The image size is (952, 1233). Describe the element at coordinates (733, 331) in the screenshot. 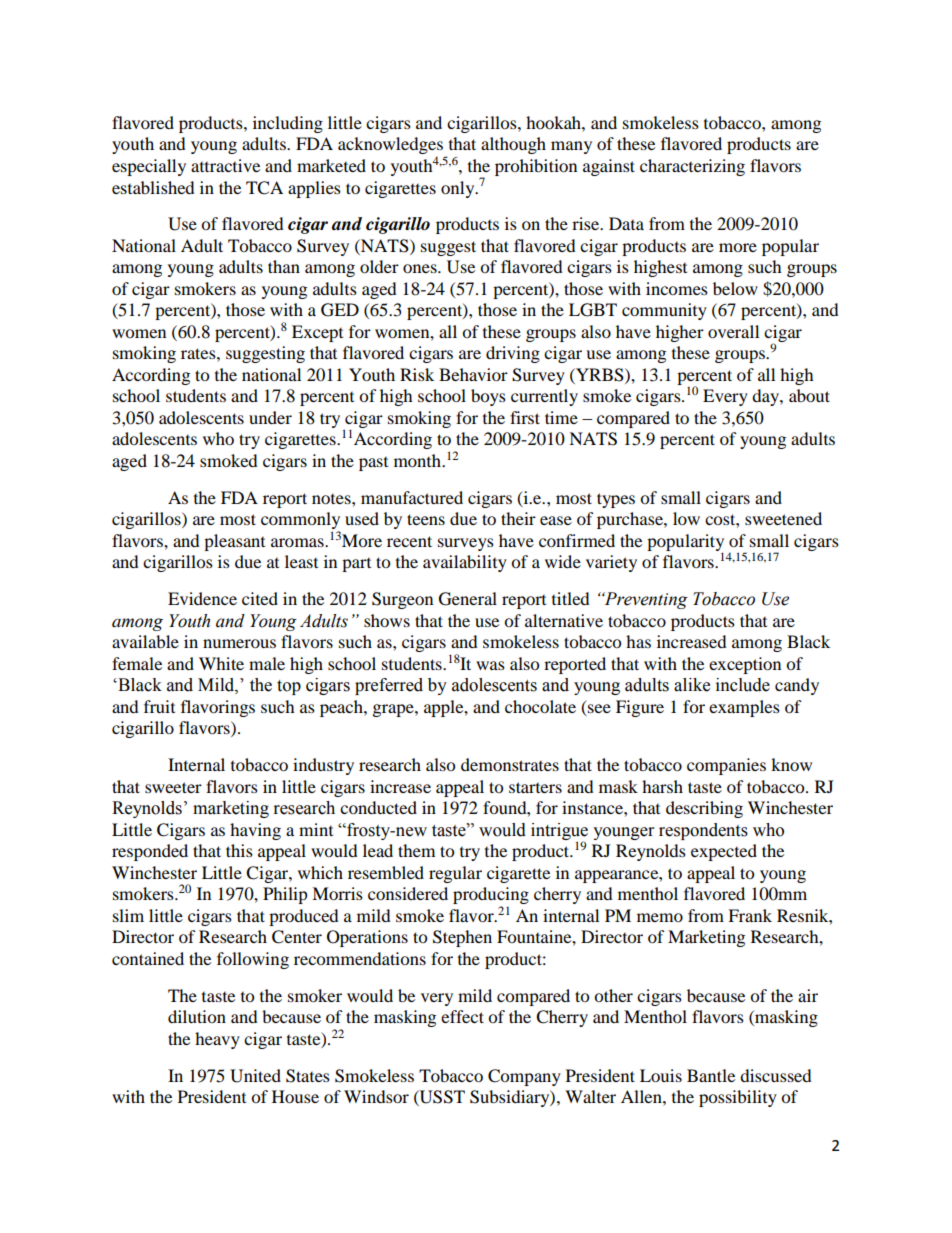

I see `overall` at that location.
